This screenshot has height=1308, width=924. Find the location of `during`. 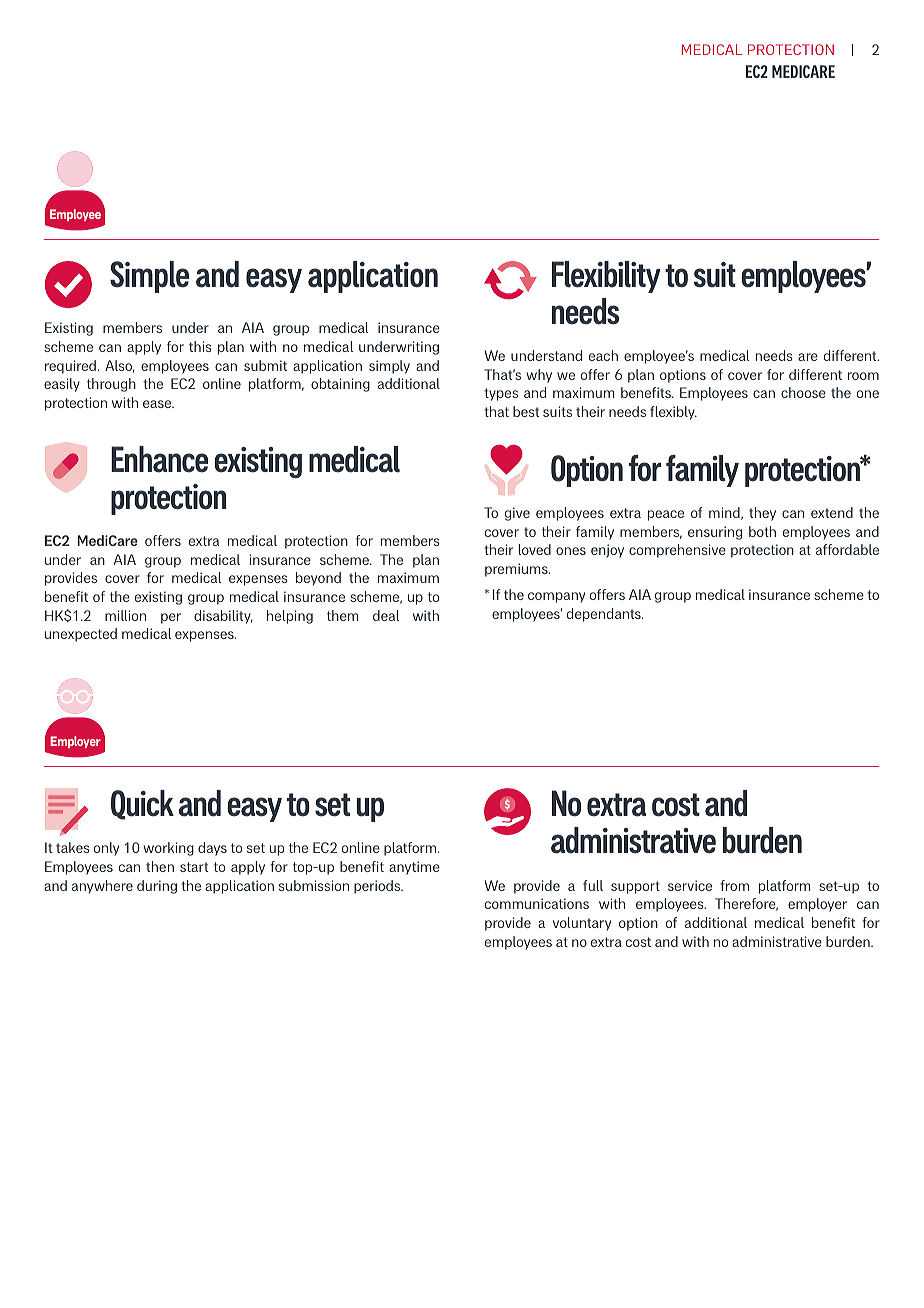

during is located at coordinates (157, 887).
